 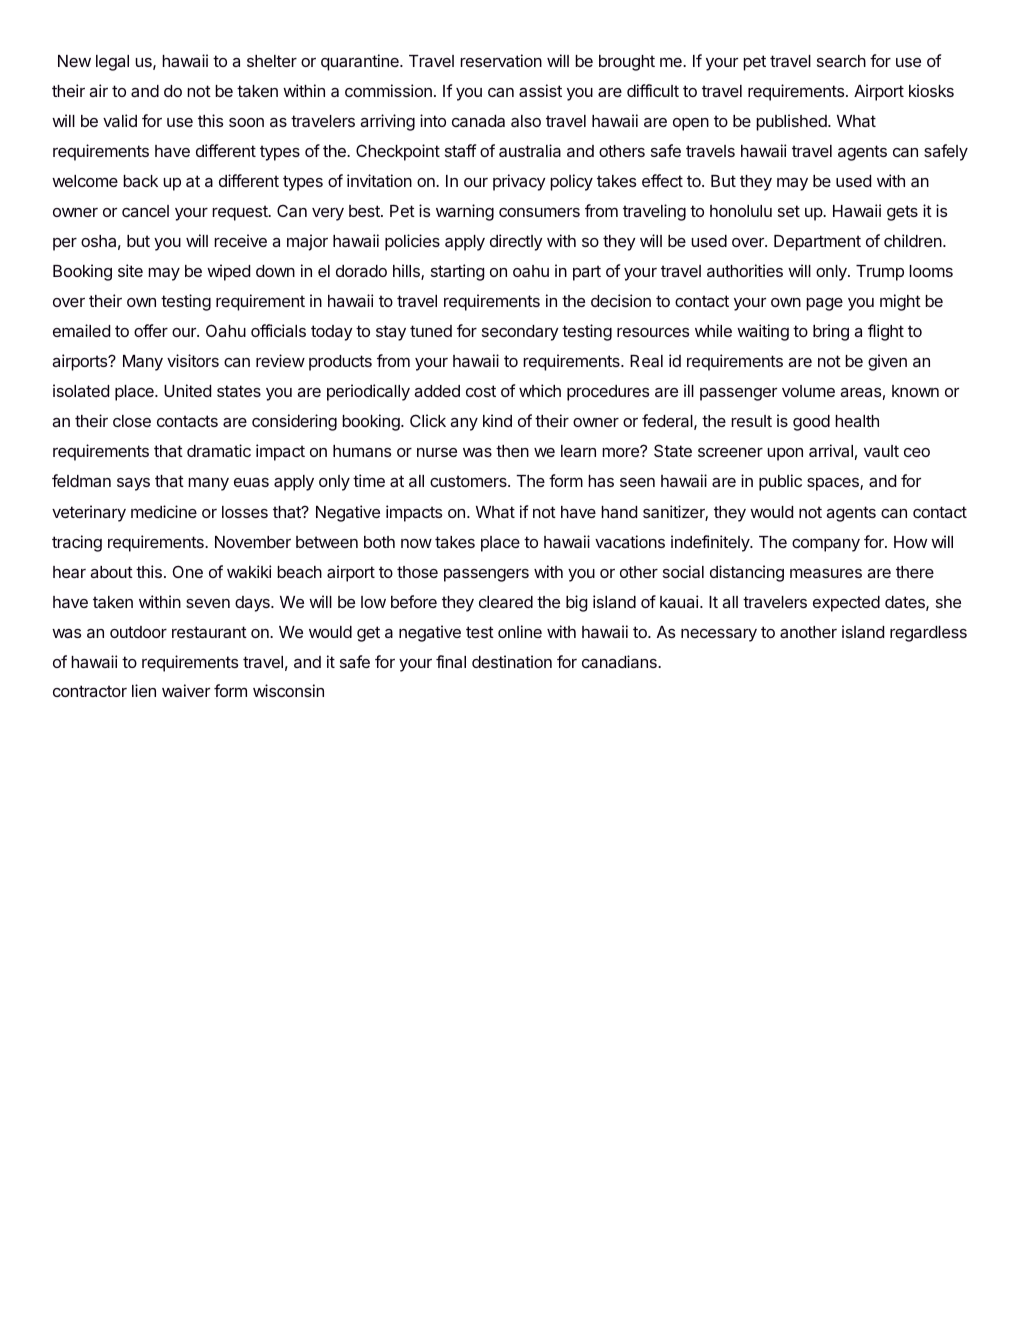 What do you see at coordinates (112, 63) in the page?
I see `legal` at bounding box center [112, 63].
